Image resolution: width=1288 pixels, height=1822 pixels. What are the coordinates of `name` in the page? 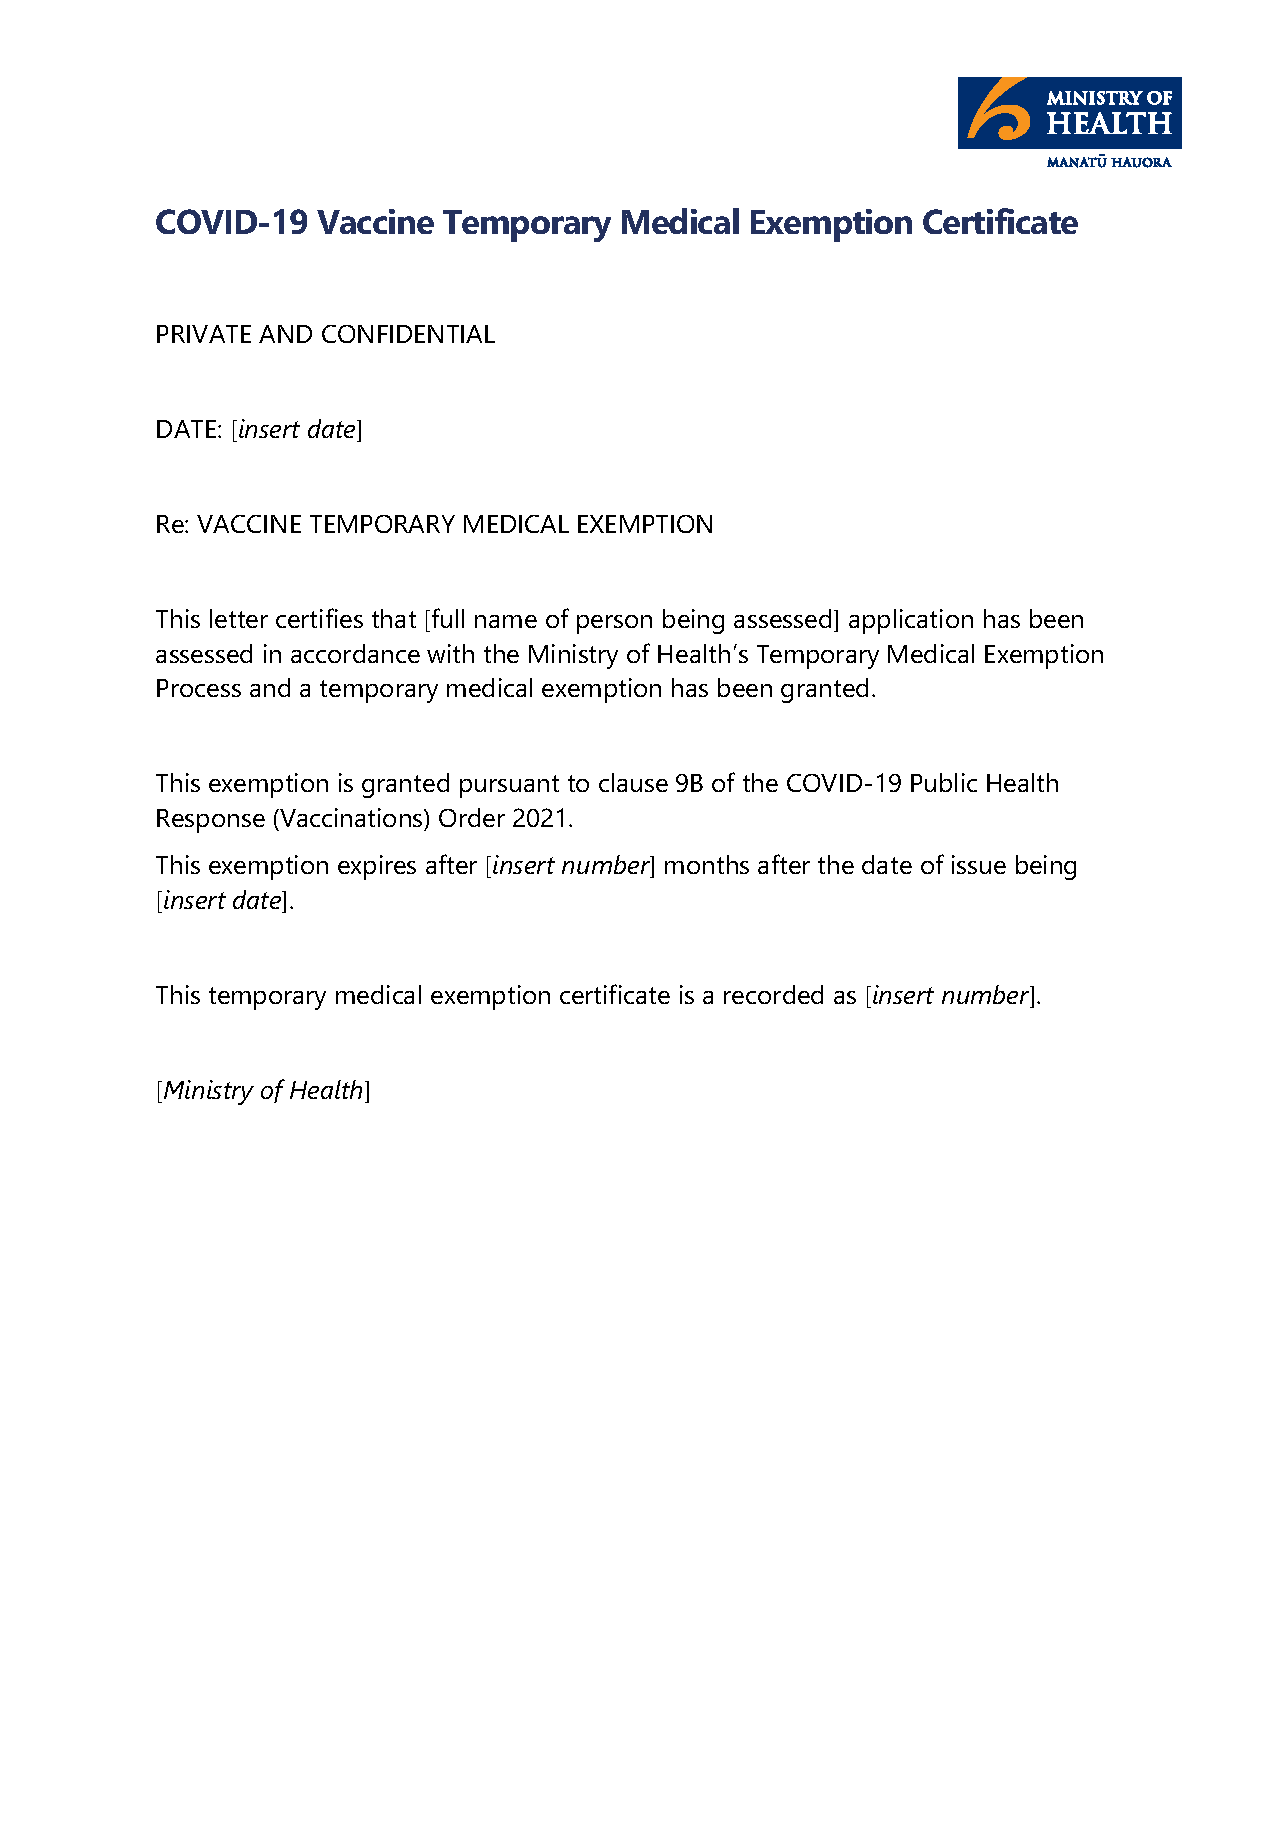 It's located at (506, 621).
